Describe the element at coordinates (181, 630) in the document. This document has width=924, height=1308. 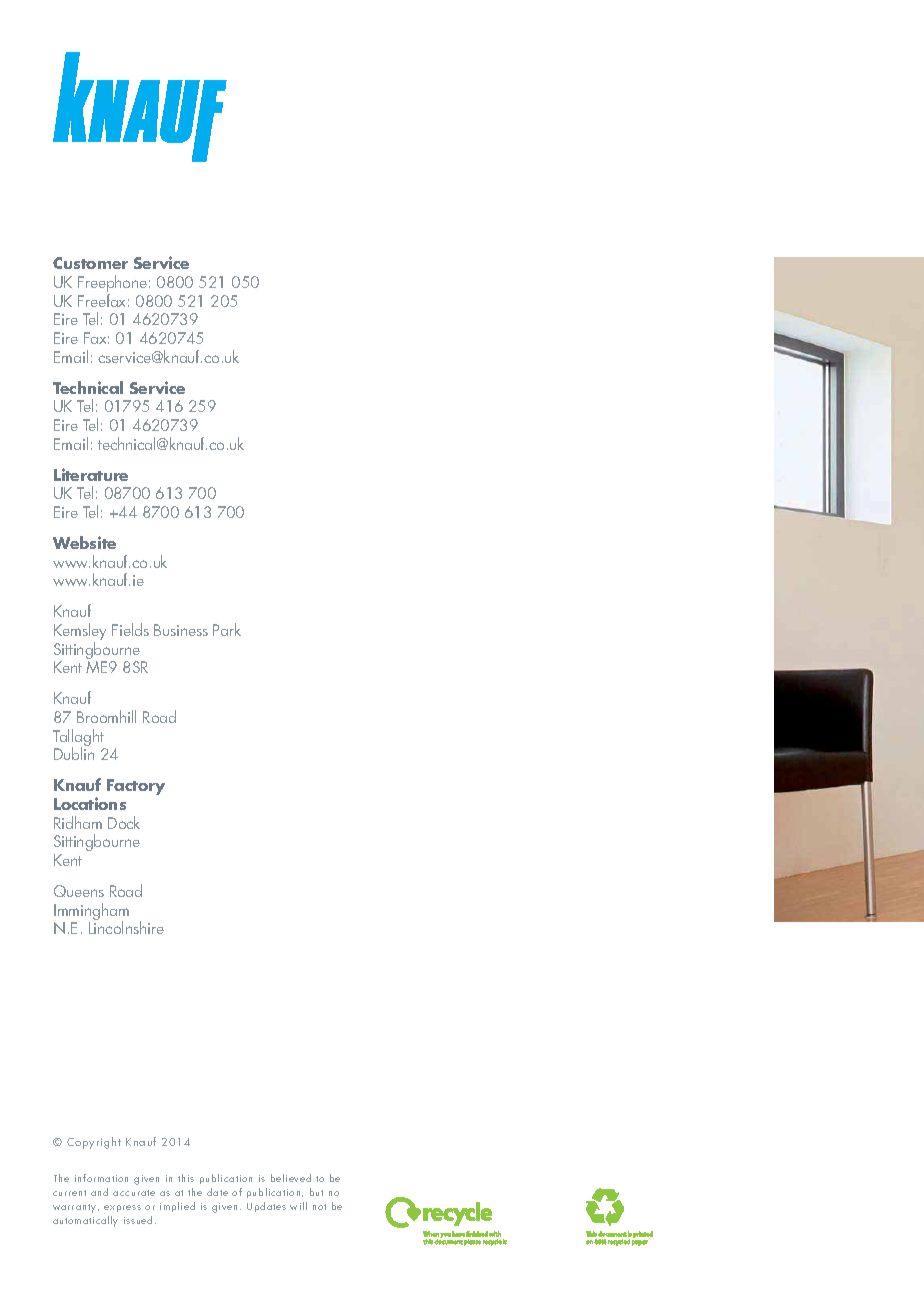
I see `Business` at that location.
